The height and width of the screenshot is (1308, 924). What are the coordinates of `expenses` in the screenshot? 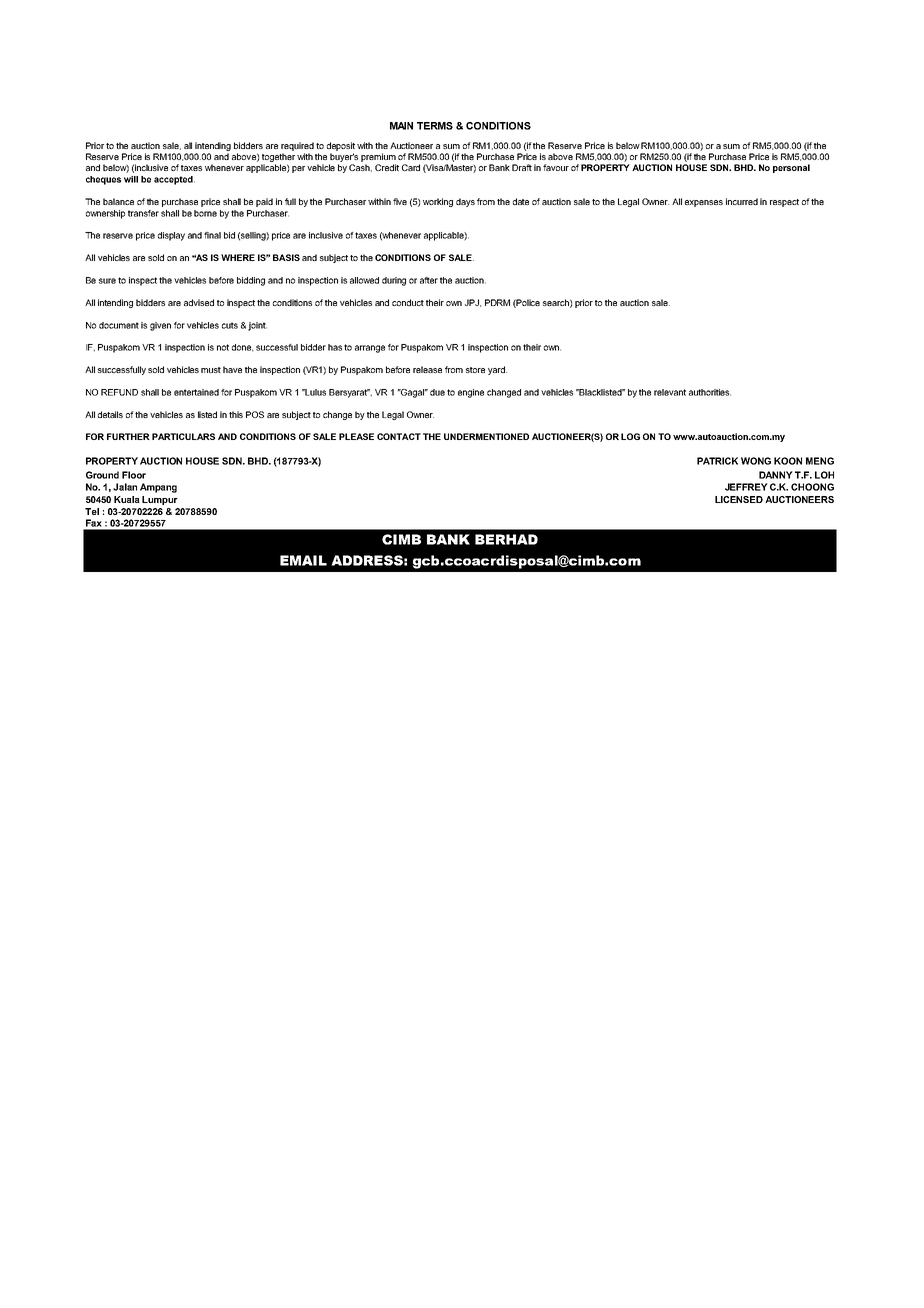 It's located at (704, 203).
